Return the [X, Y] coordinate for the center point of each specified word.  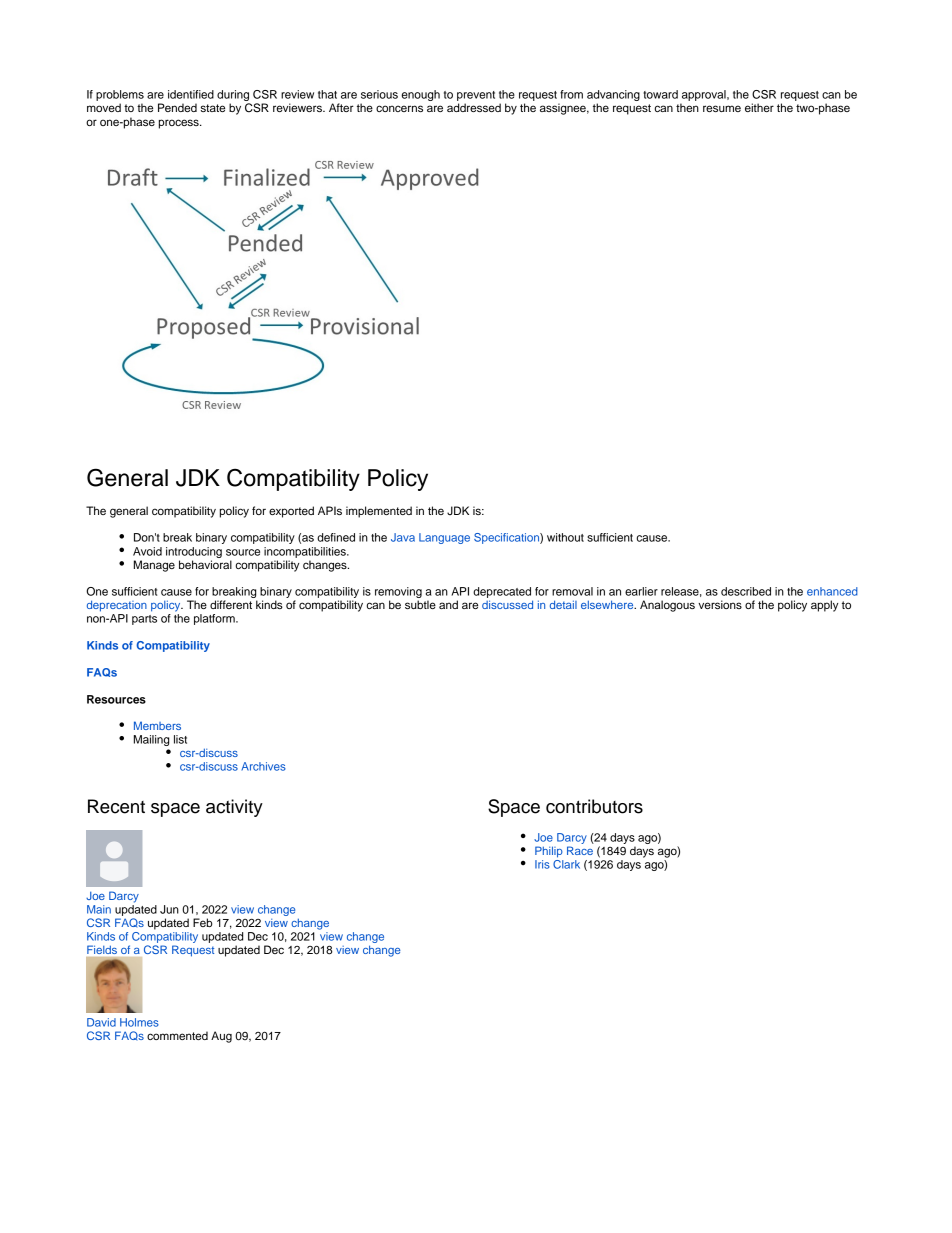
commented [177, 1035]
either [759, 107]
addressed [474, 107]
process [180, 124]
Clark [566, 863]
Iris [542, 864]
